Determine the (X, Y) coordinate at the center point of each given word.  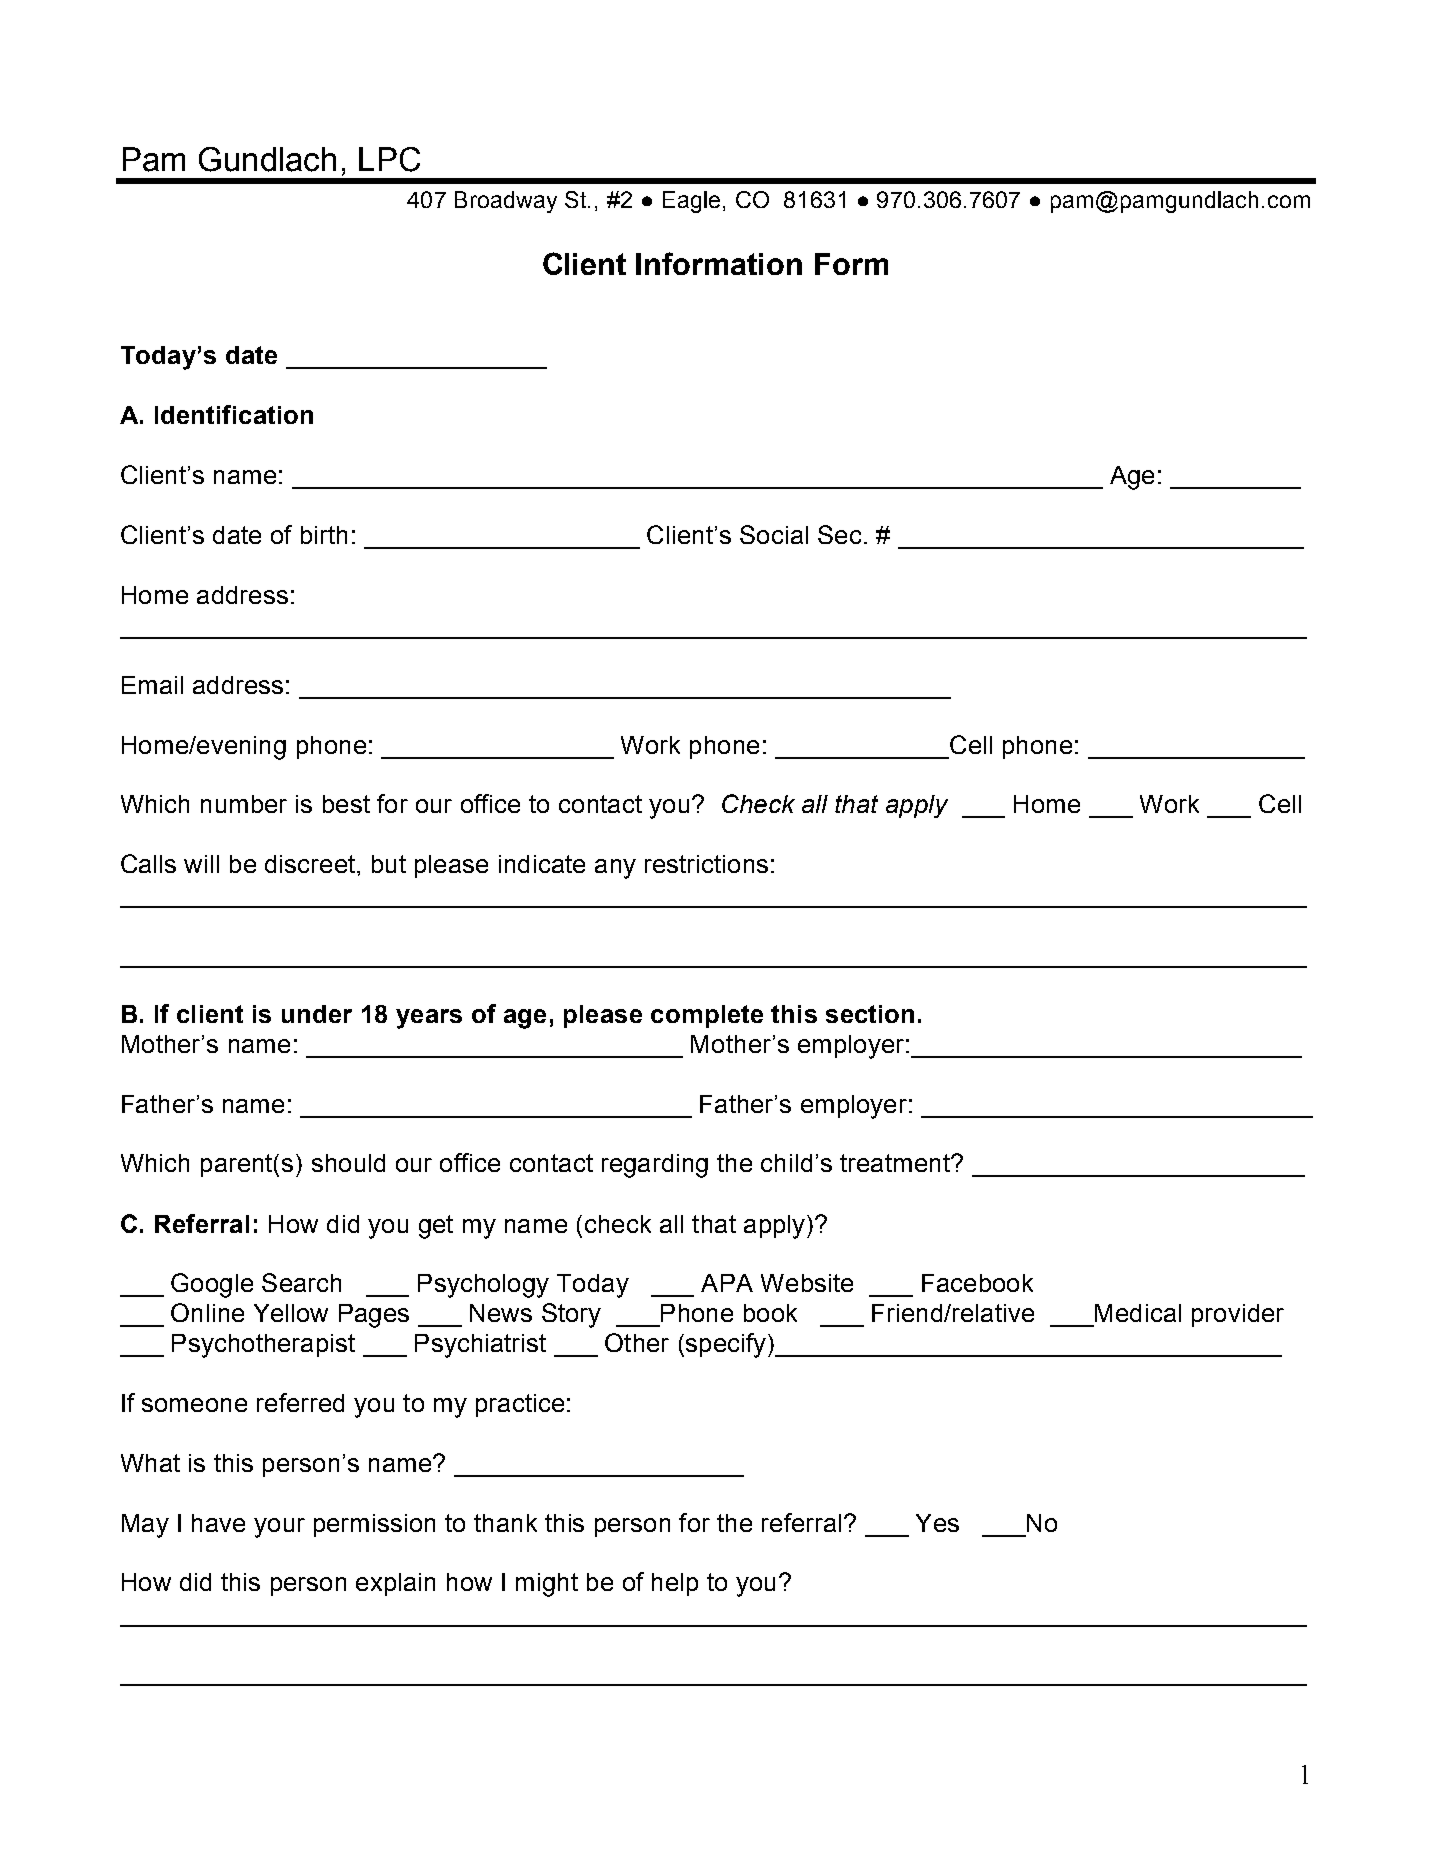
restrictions (706, 864)
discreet (311, 864)
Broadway (506, 202)
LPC (389, 159)
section (870, 1014)
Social (774, 534)
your (279, 1528)
